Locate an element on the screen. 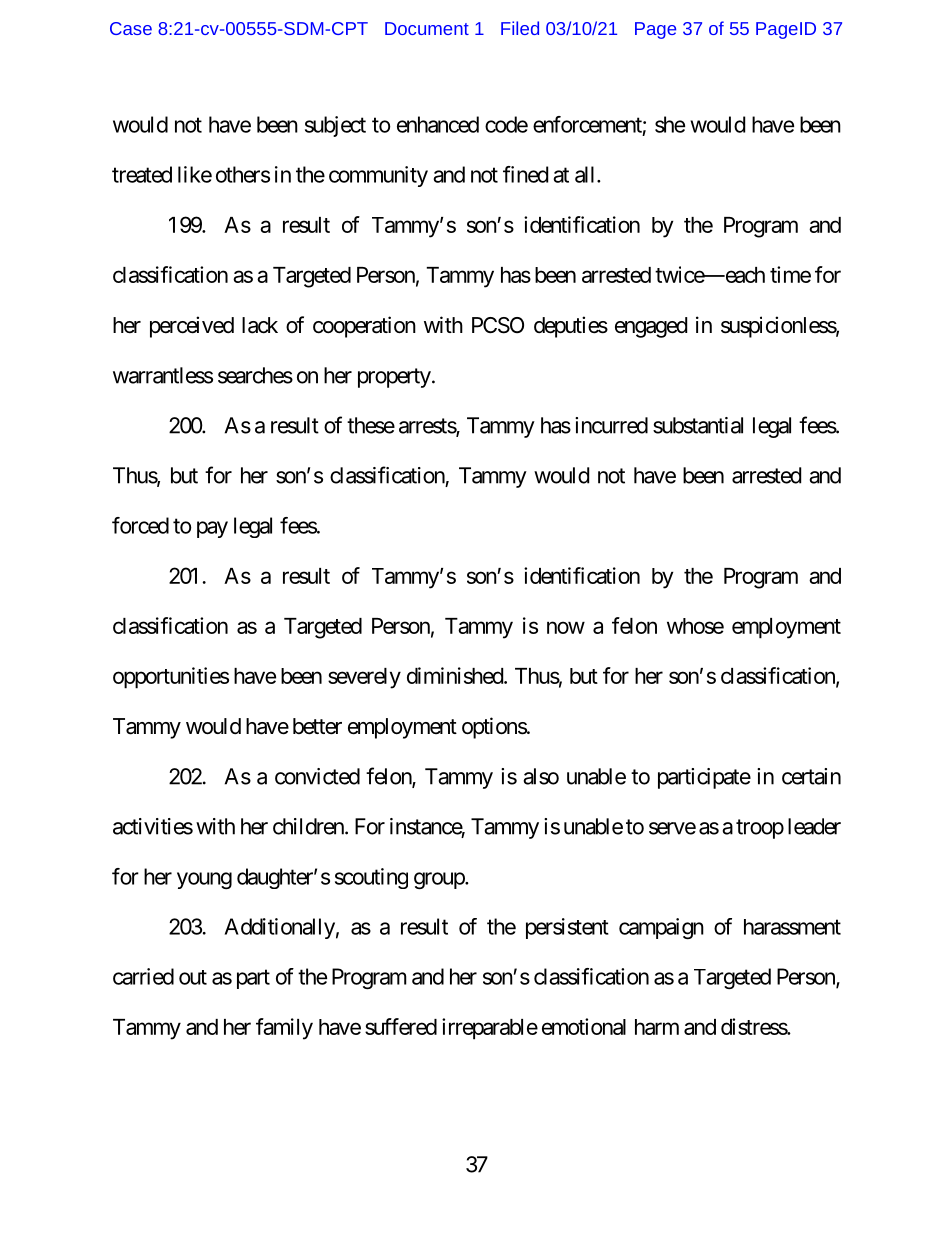  Case is located at coordinates (131, 28).
